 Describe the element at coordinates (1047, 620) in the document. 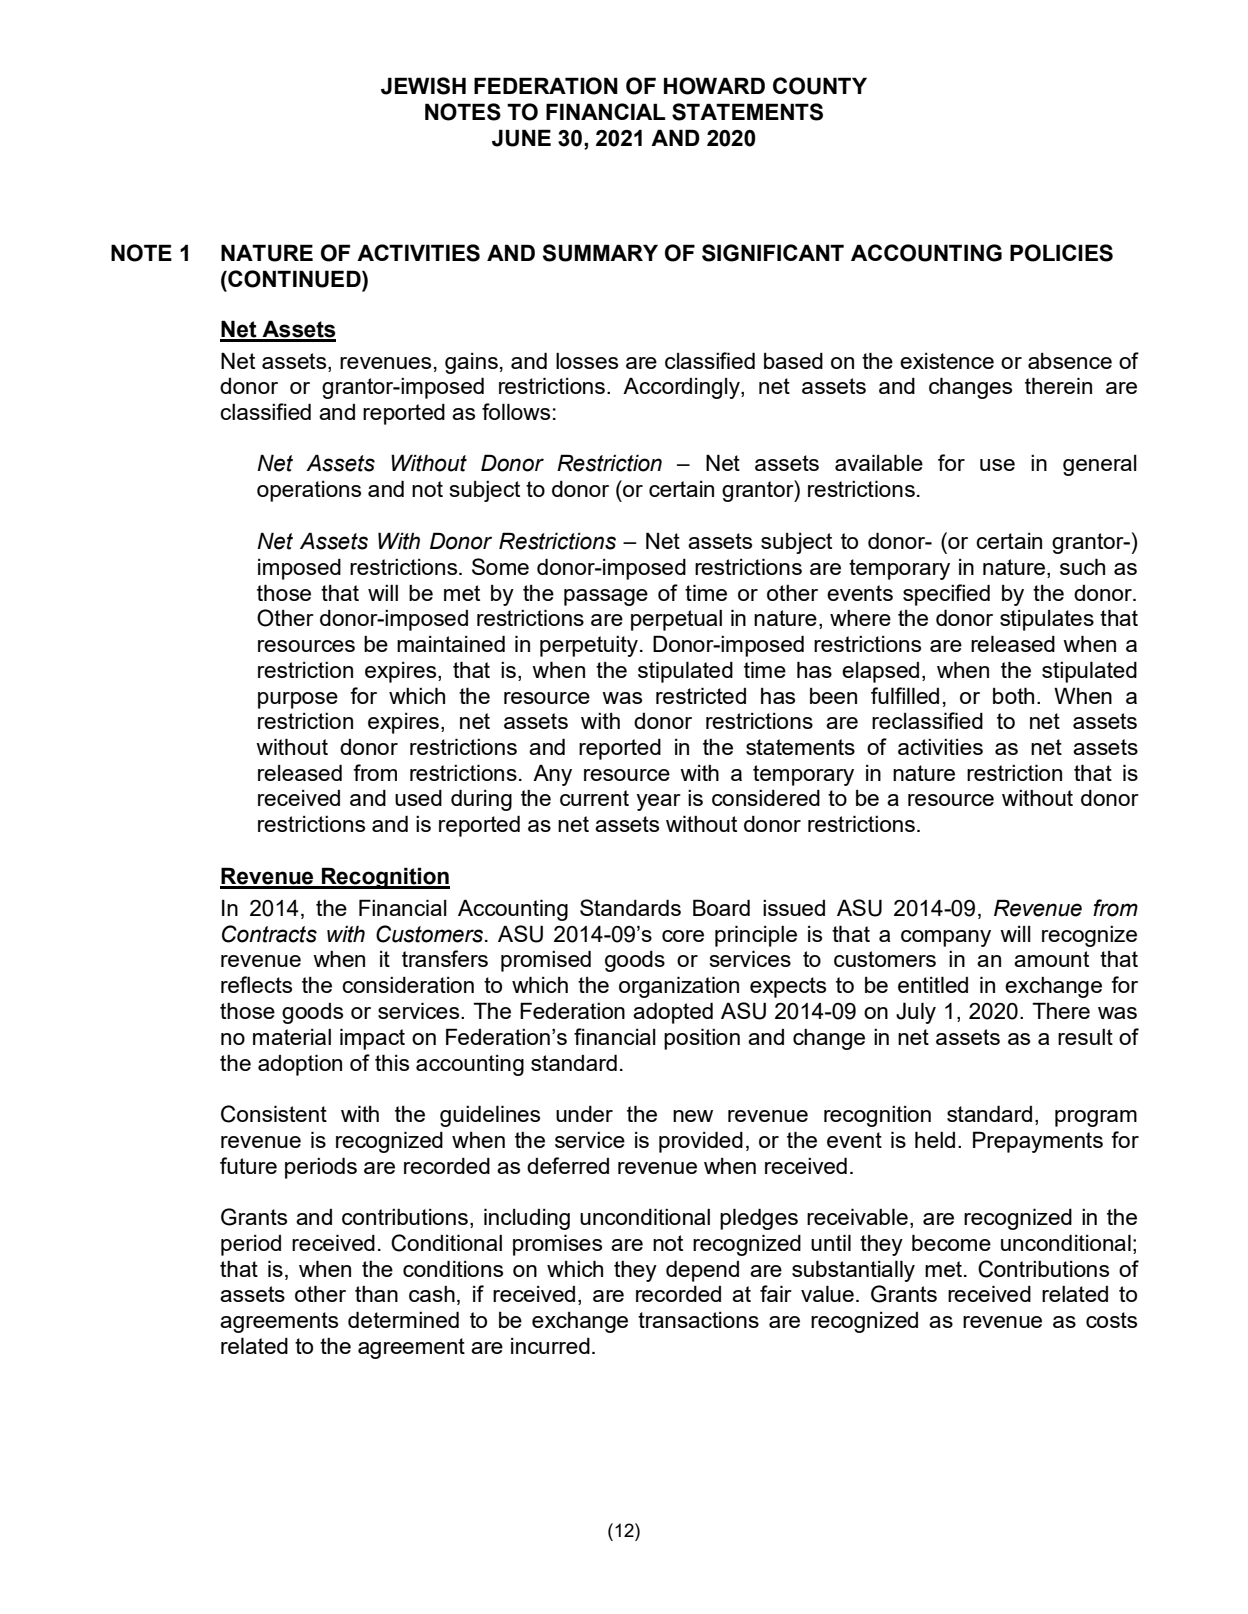

I see `stipulates` at that location.
